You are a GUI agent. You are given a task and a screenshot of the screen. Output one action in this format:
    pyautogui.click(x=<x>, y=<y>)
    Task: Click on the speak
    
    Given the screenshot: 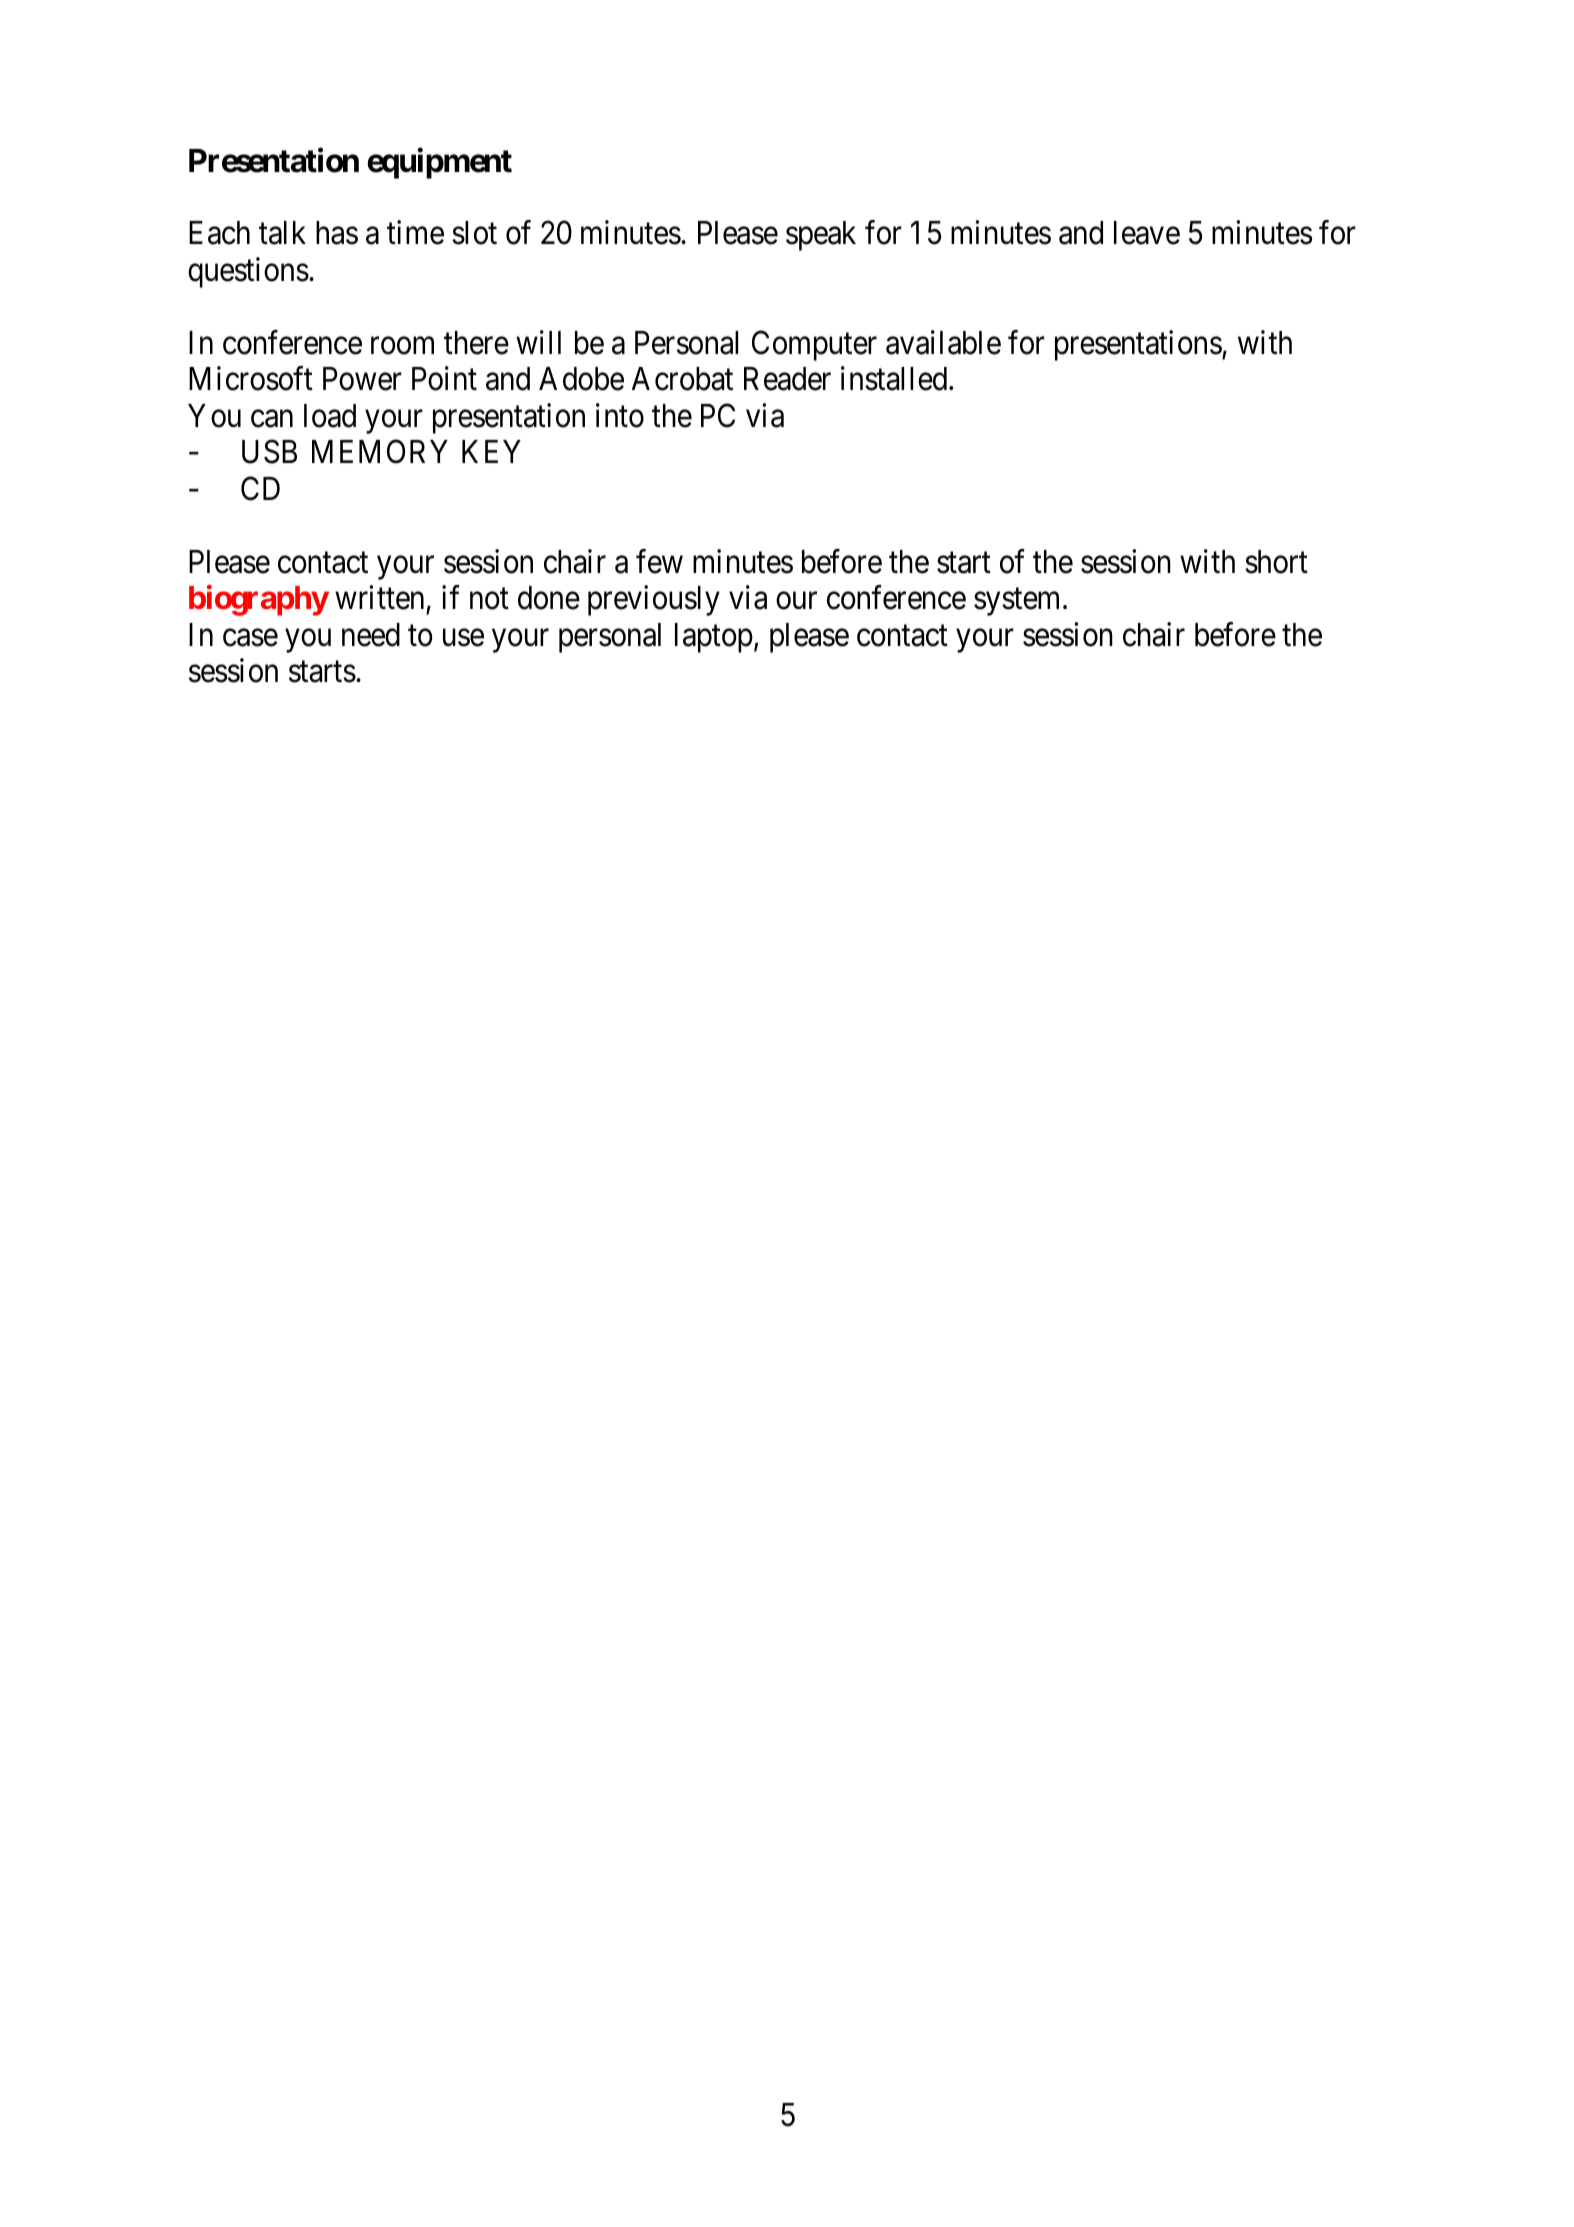 What is the action you would take?
    pyautogui.click(x=821, y=236)
